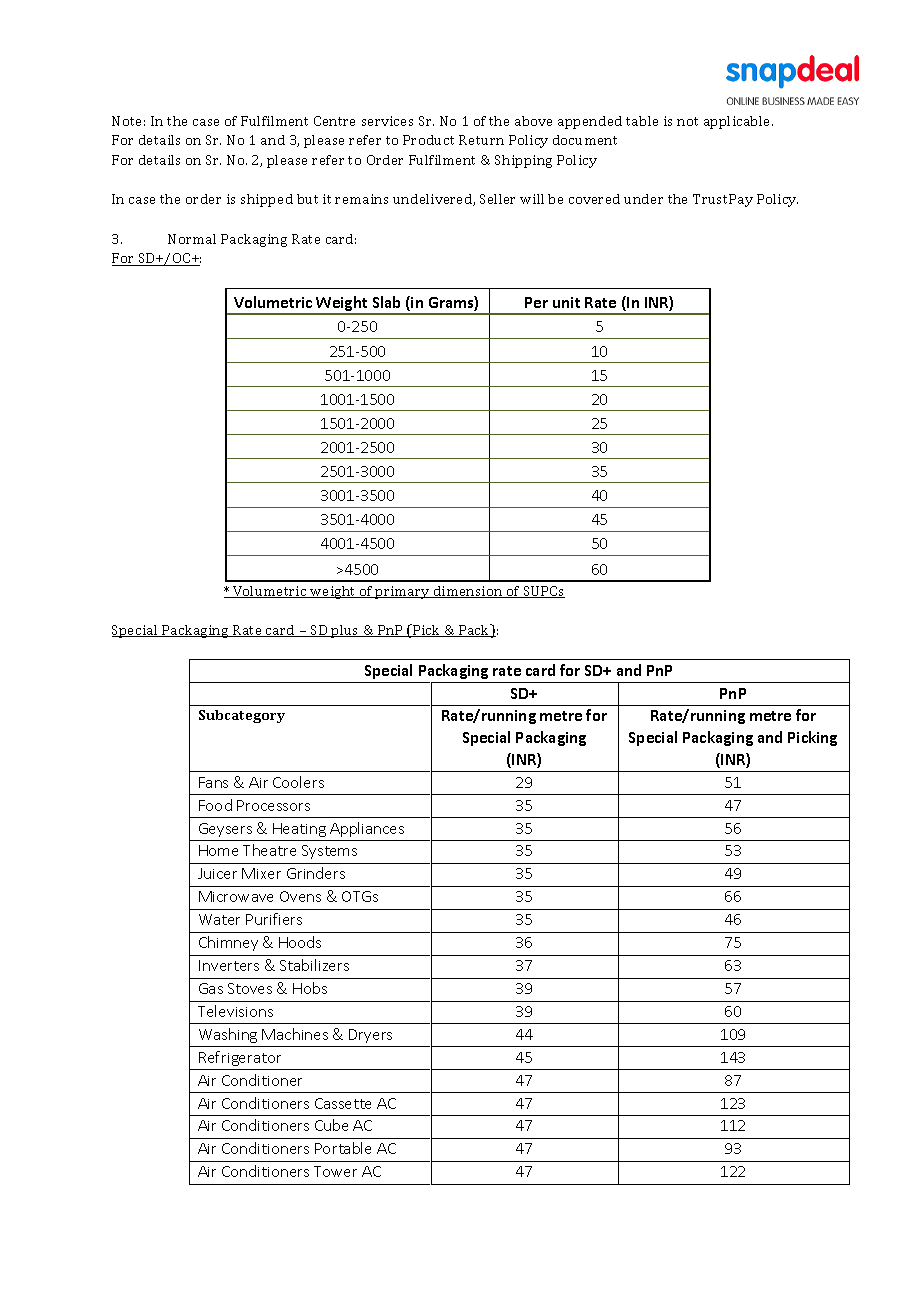  I want to click on dimension, so click(468, 592).
